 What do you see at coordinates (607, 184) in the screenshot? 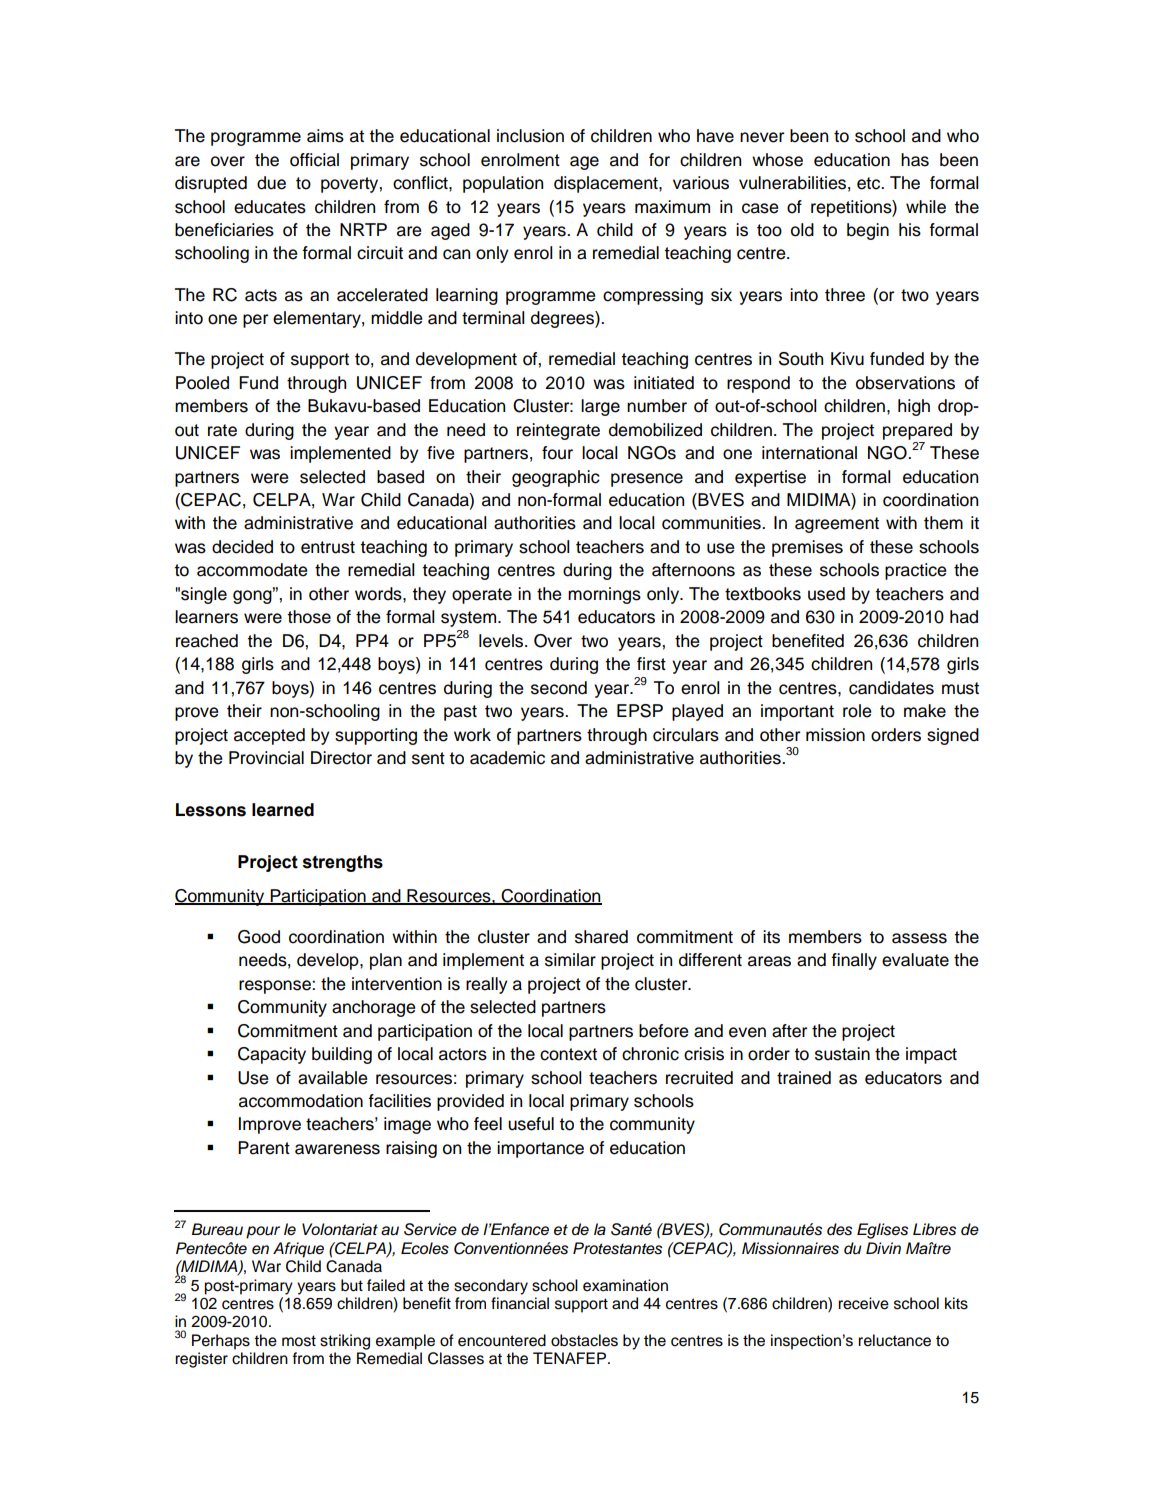
I see `displacement` at bounding box center [607, 184].
